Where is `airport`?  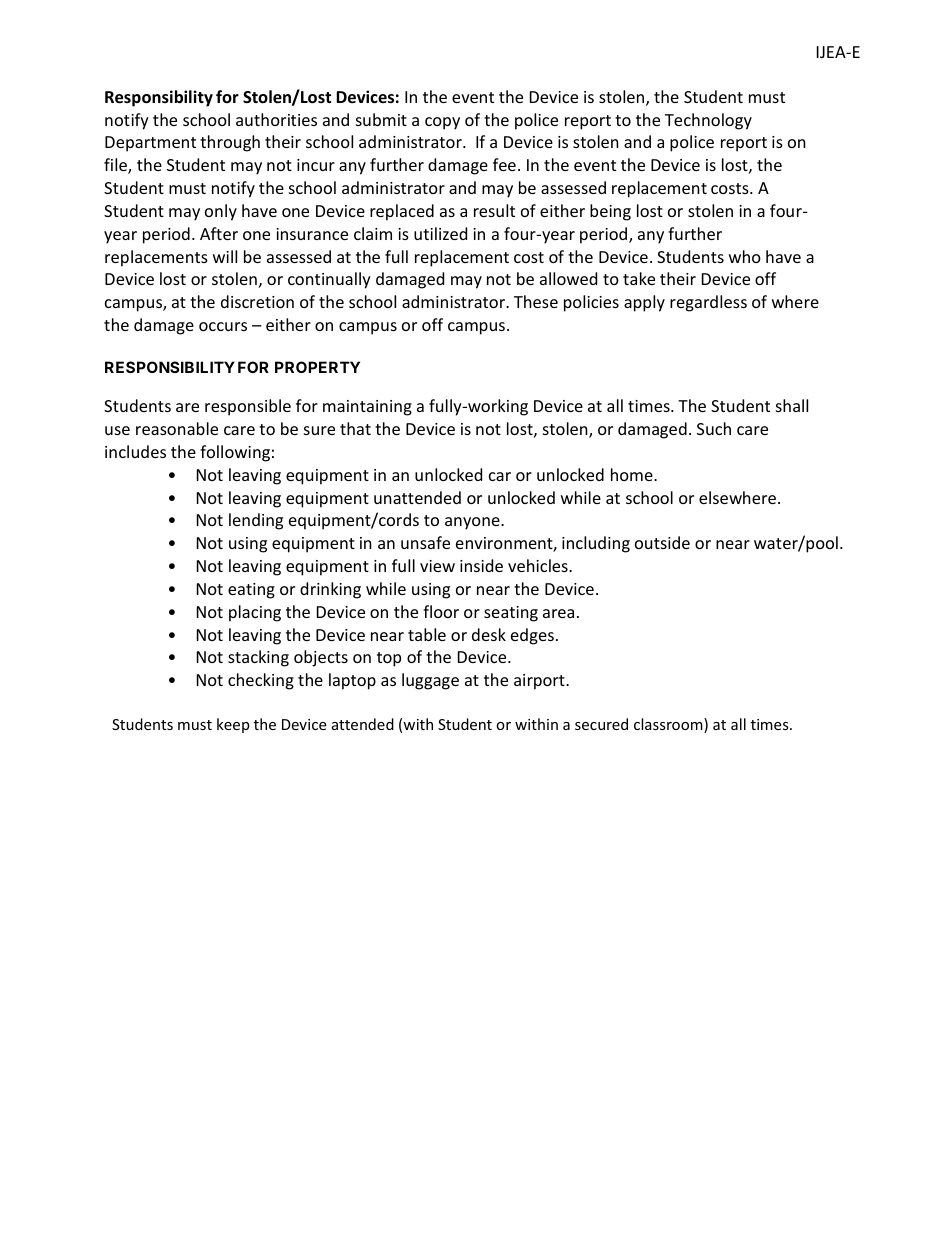 airport is located at coordinates (540, 682).
